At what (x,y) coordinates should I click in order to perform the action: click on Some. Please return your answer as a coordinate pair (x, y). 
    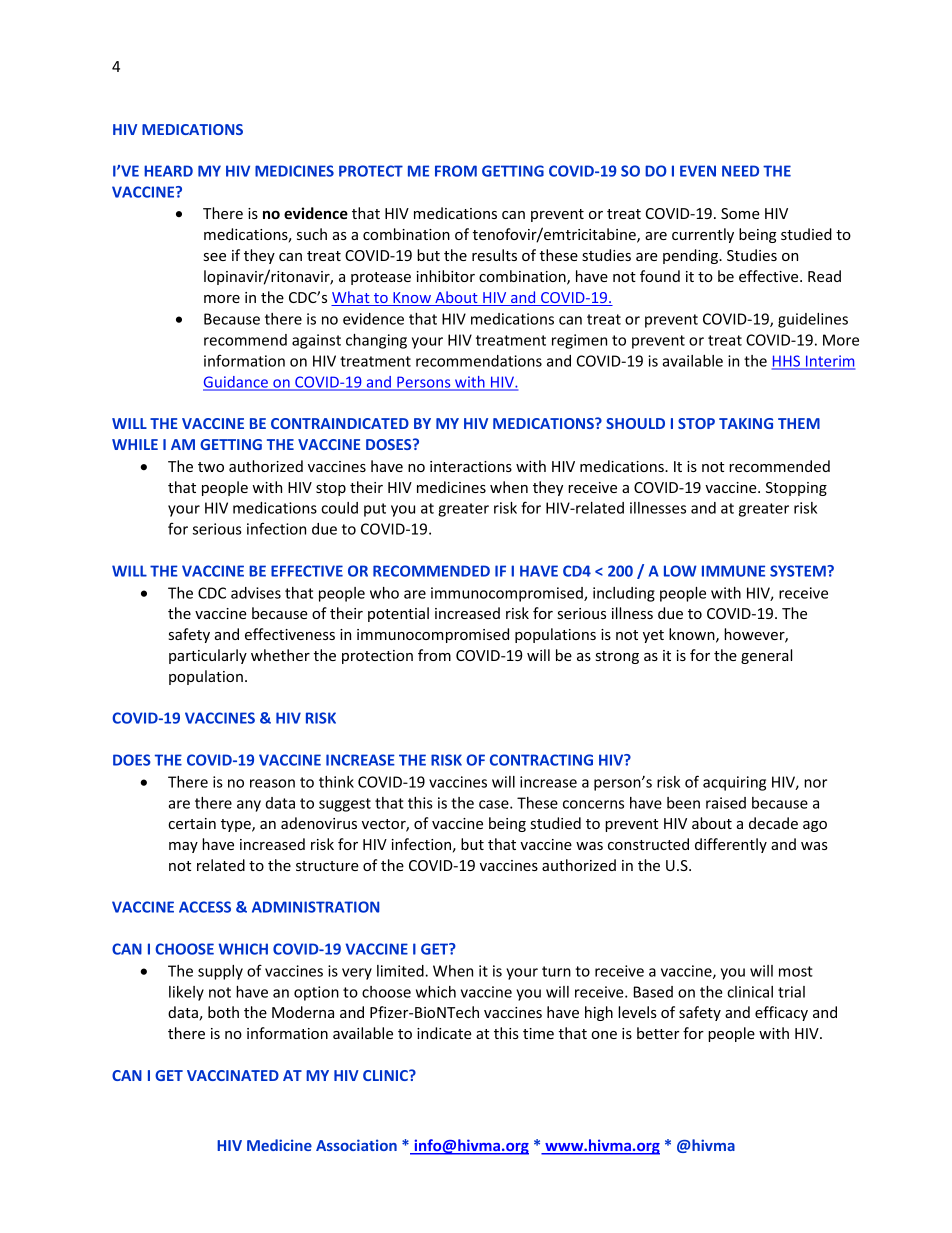
    Looking at the image, I should click on (740, 213).
